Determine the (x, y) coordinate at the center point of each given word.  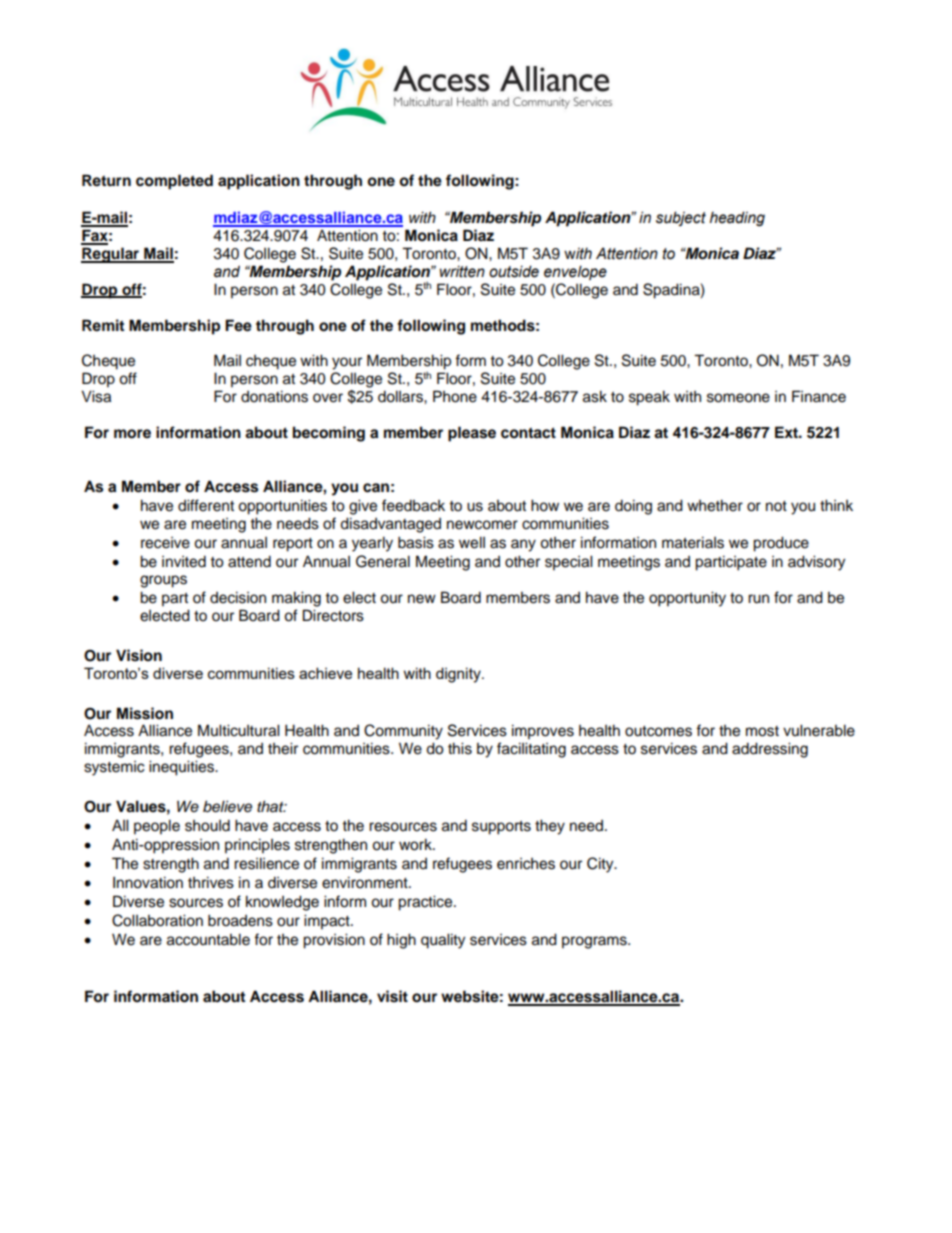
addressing (770, 750)
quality (443, 941)
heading (737, 218)
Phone (455, 396)
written (462, 271)
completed (174, 182)
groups (163, 581)
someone (738, 398)
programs (595, 942)
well (472, 542)
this (460, 748)
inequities (183, 768)
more (132, 434)
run (758, 599)
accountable (208, 939)
